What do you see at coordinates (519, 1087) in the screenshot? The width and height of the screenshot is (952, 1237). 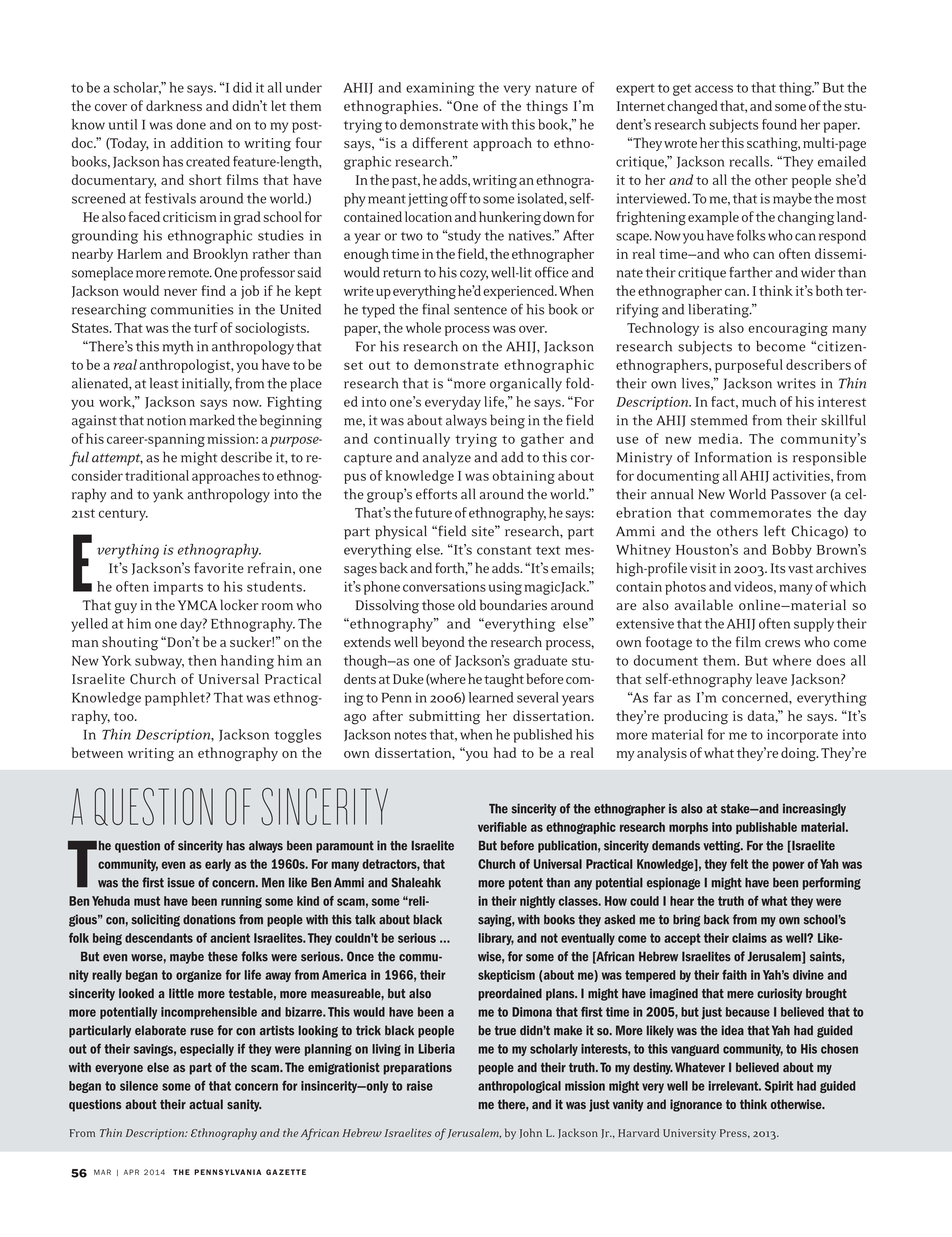 I see `anthropological` at bounding box center [519, 1087].
